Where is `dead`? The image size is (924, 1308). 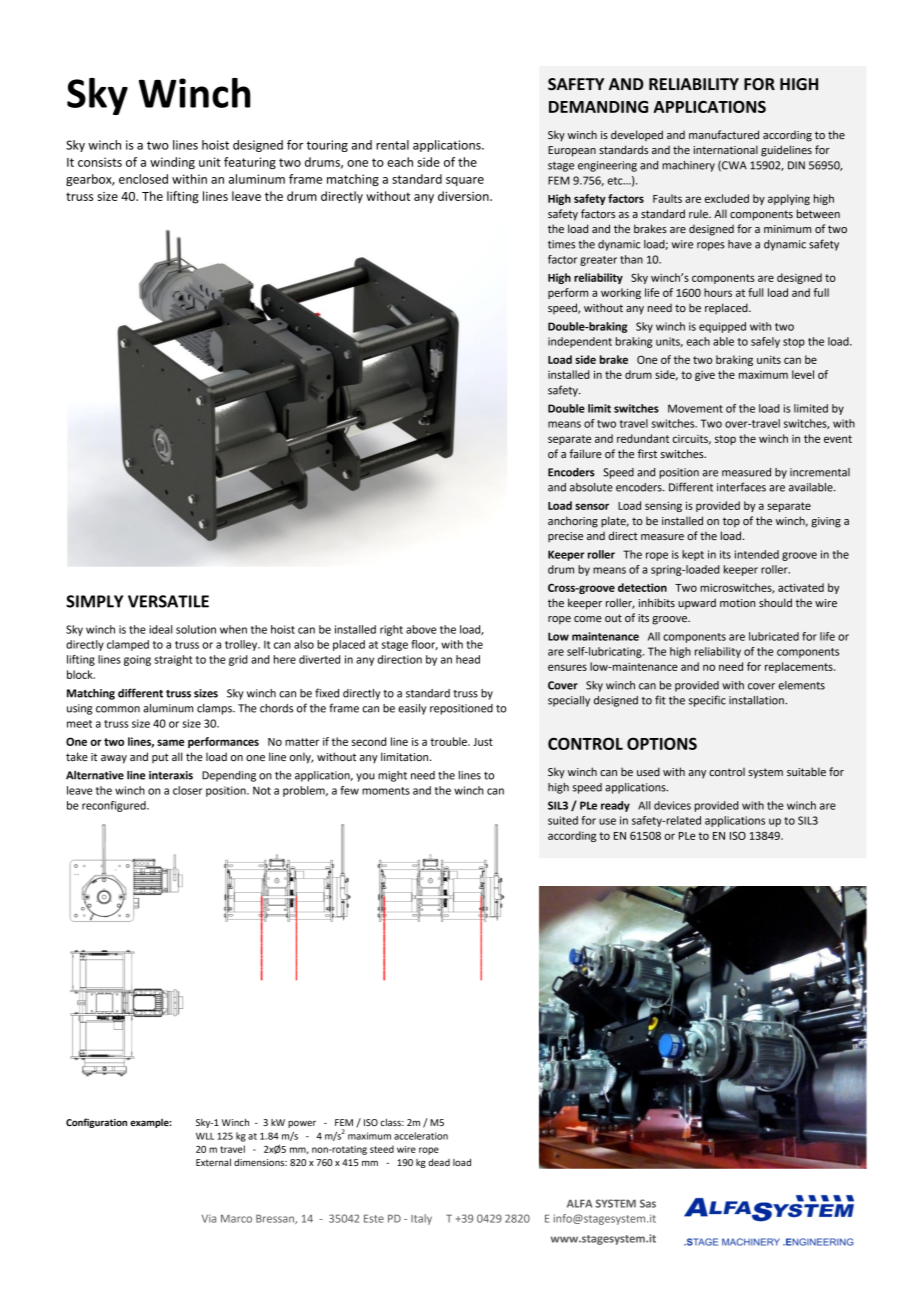
dead is located at coordinates (439, 1162).
